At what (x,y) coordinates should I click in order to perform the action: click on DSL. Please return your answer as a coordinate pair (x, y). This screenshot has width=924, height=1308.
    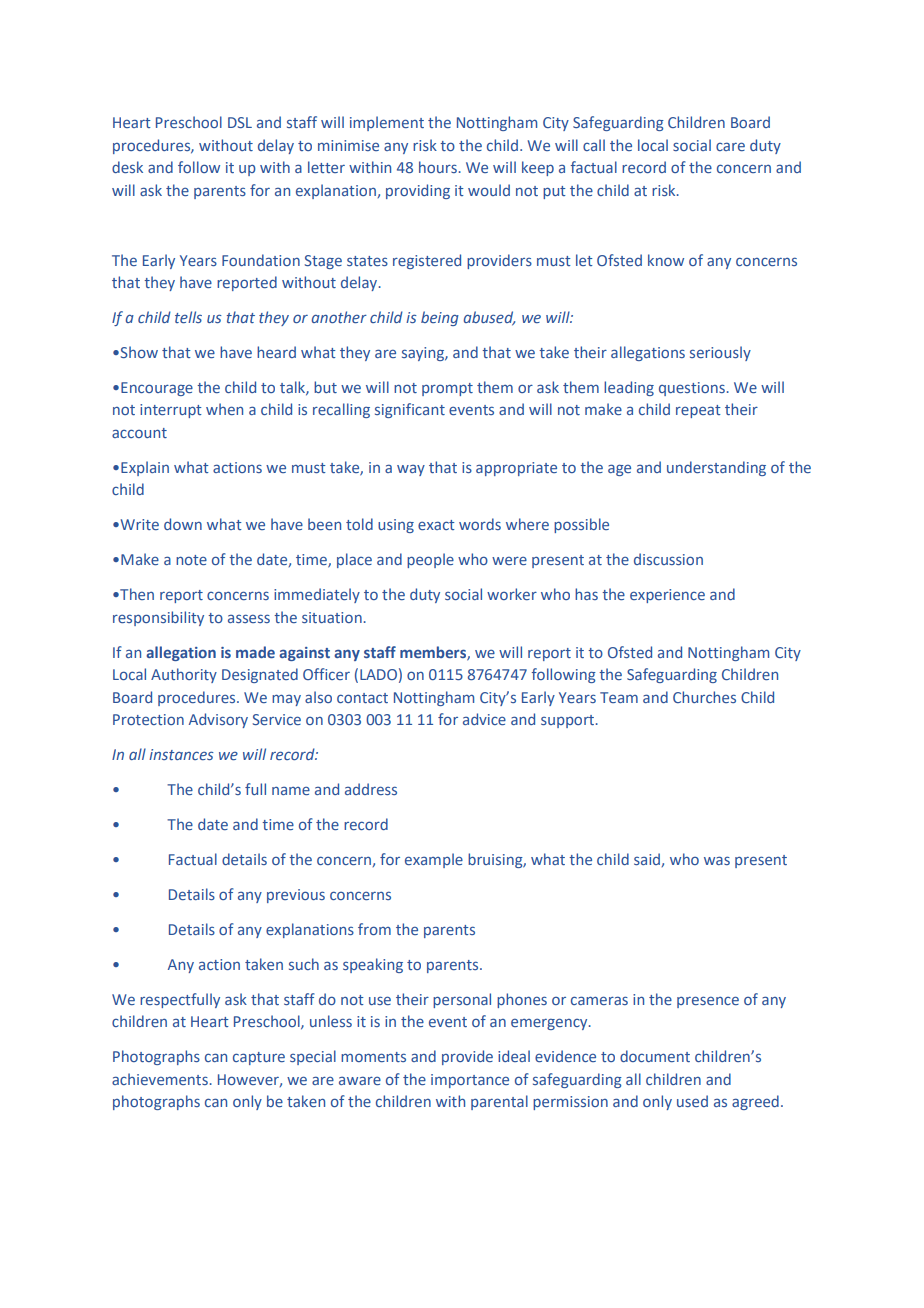
    Looking at the image, I should click on (240, 122).
